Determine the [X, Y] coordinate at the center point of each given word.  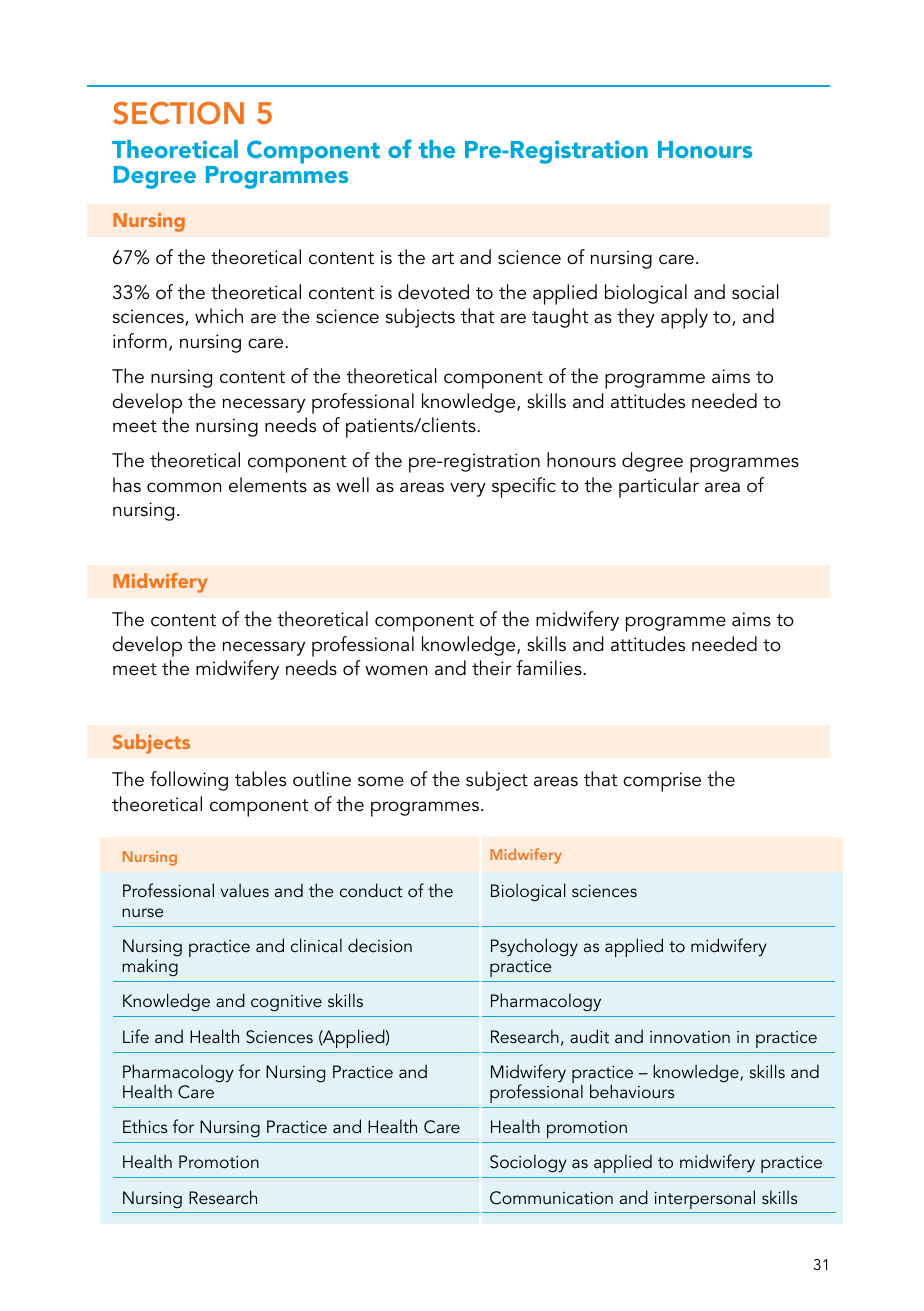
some [381, 781]
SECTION [178, 113]
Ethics [145, 1126]
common [184, 487]
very [468, 489]
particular [659, 487]
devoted [433, 292]
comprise [662, 782]
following [189, 781]
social [755, 292]
